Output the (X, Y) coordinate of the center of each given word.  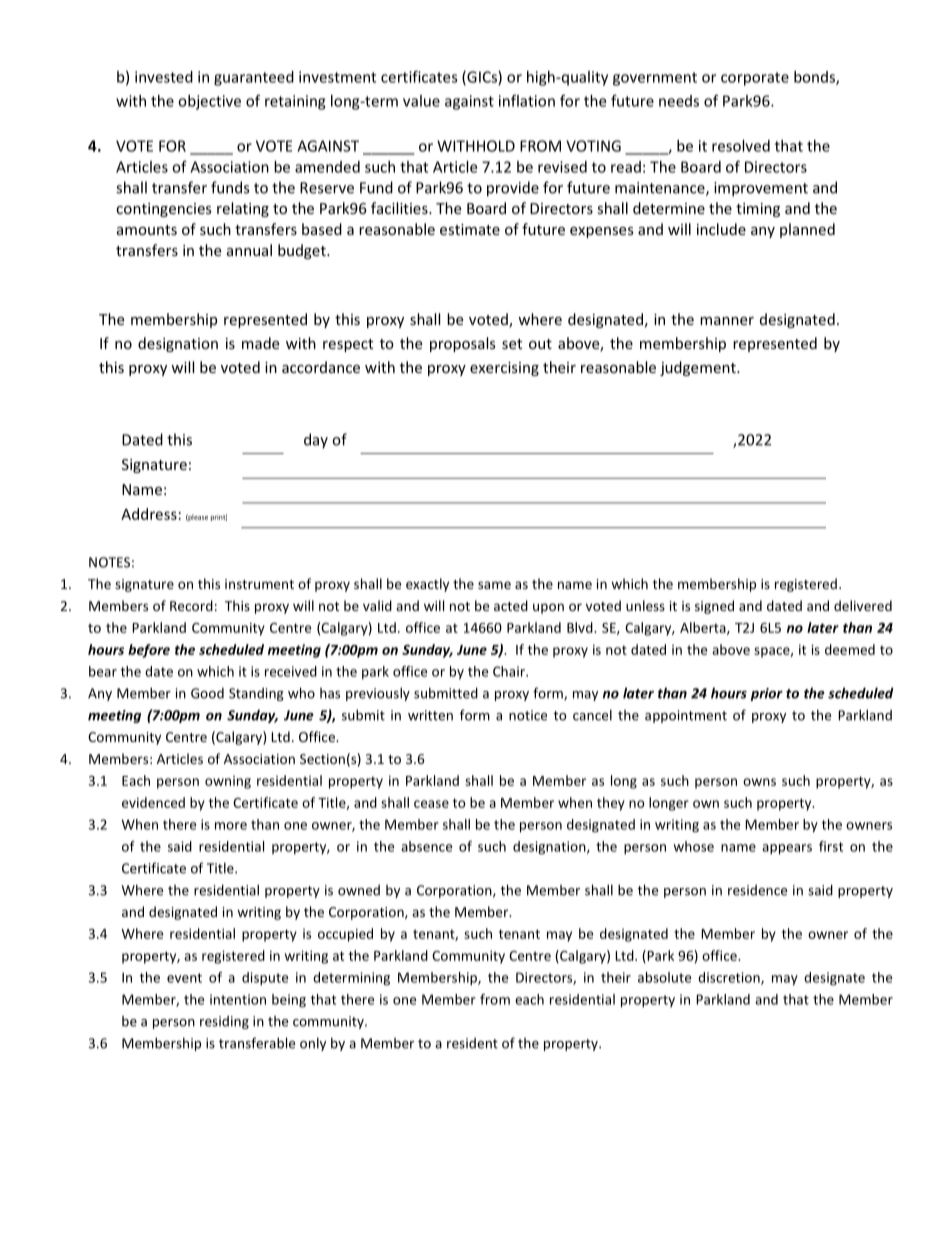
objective (209, 102)
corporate (755, 79)
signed (714, 607)
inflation (527, 100)
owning (228, 782)
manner (727, 321)
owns (759, 782)
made (260, 343)
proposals (463, 344)
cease (431, 804)
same (494, 585)
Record (191, 605)
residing (224, 1022)
